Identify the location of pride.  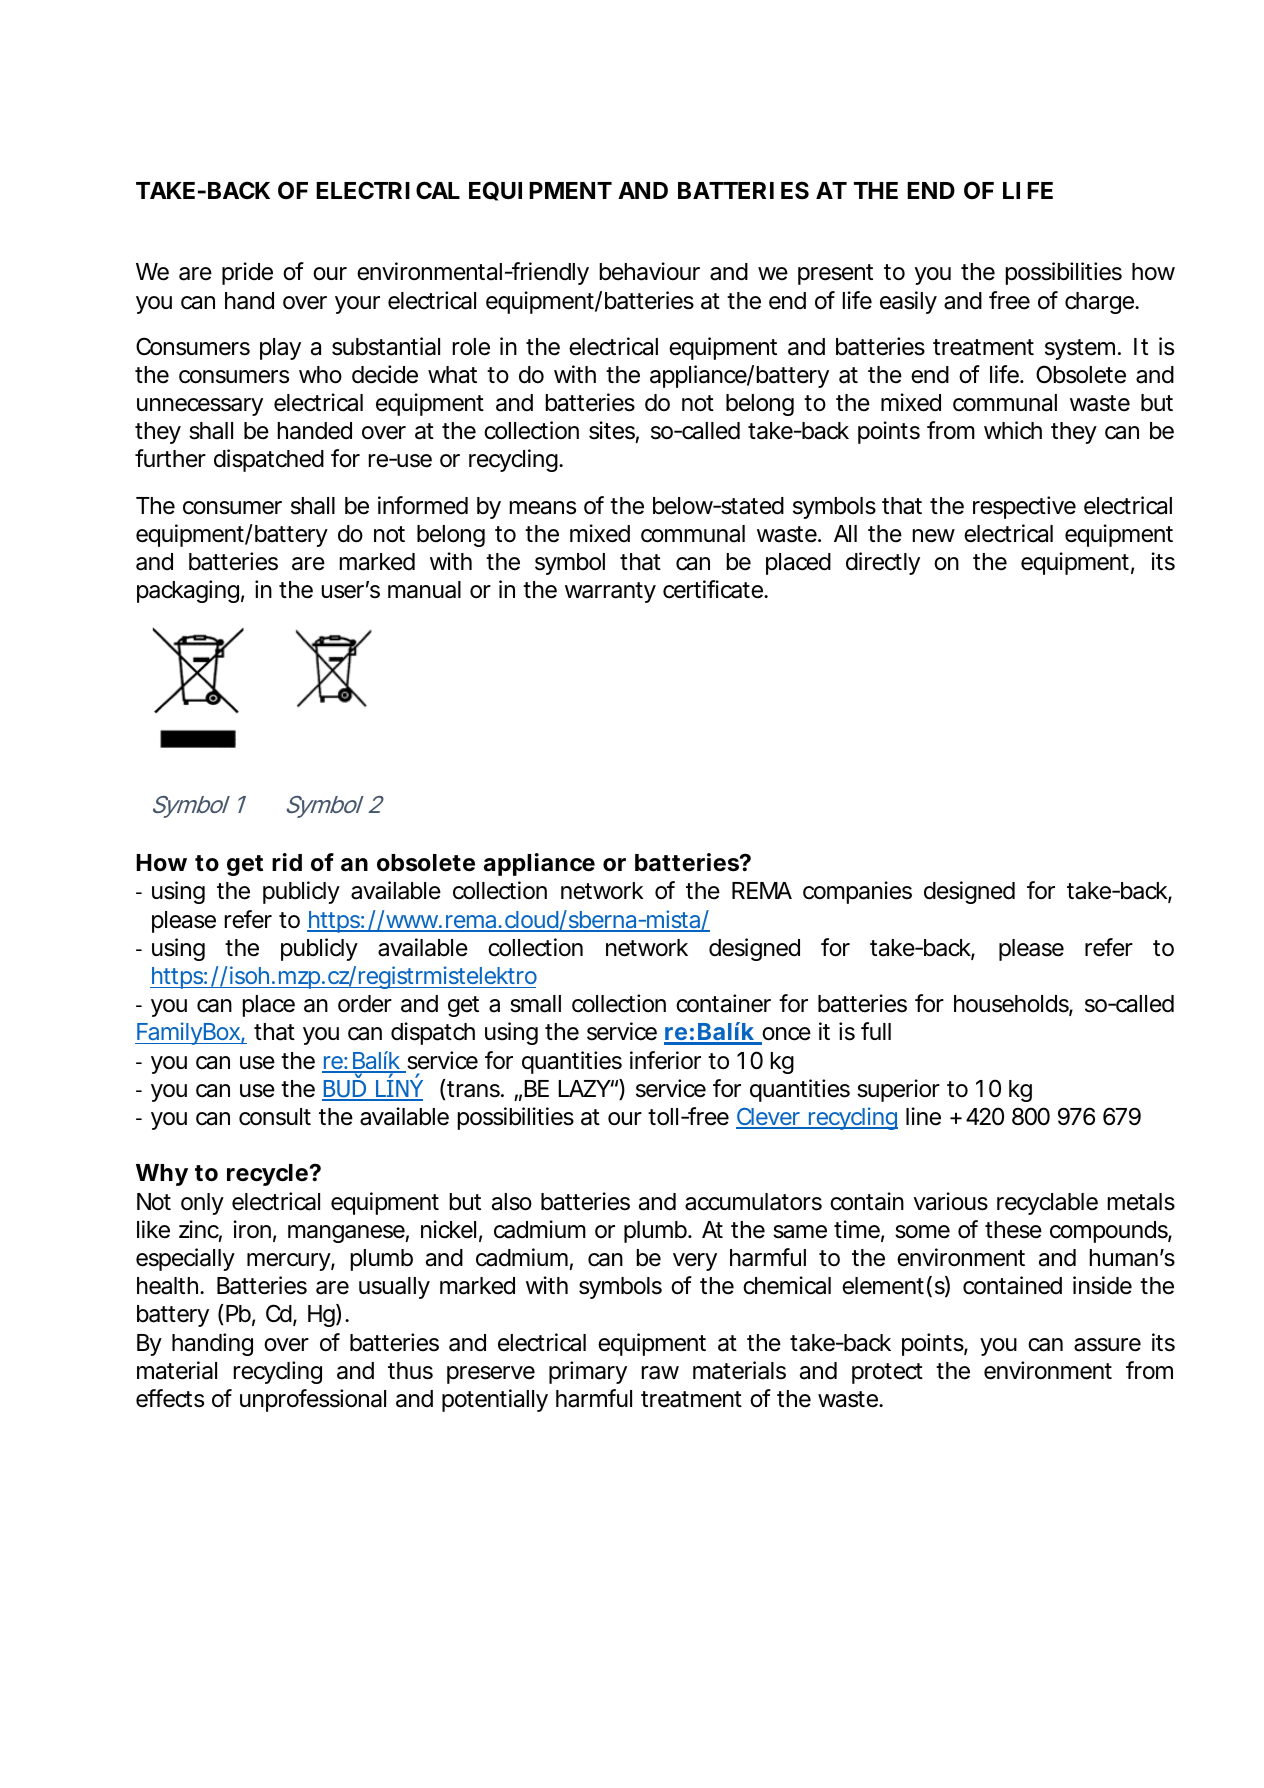
(247, 273).
